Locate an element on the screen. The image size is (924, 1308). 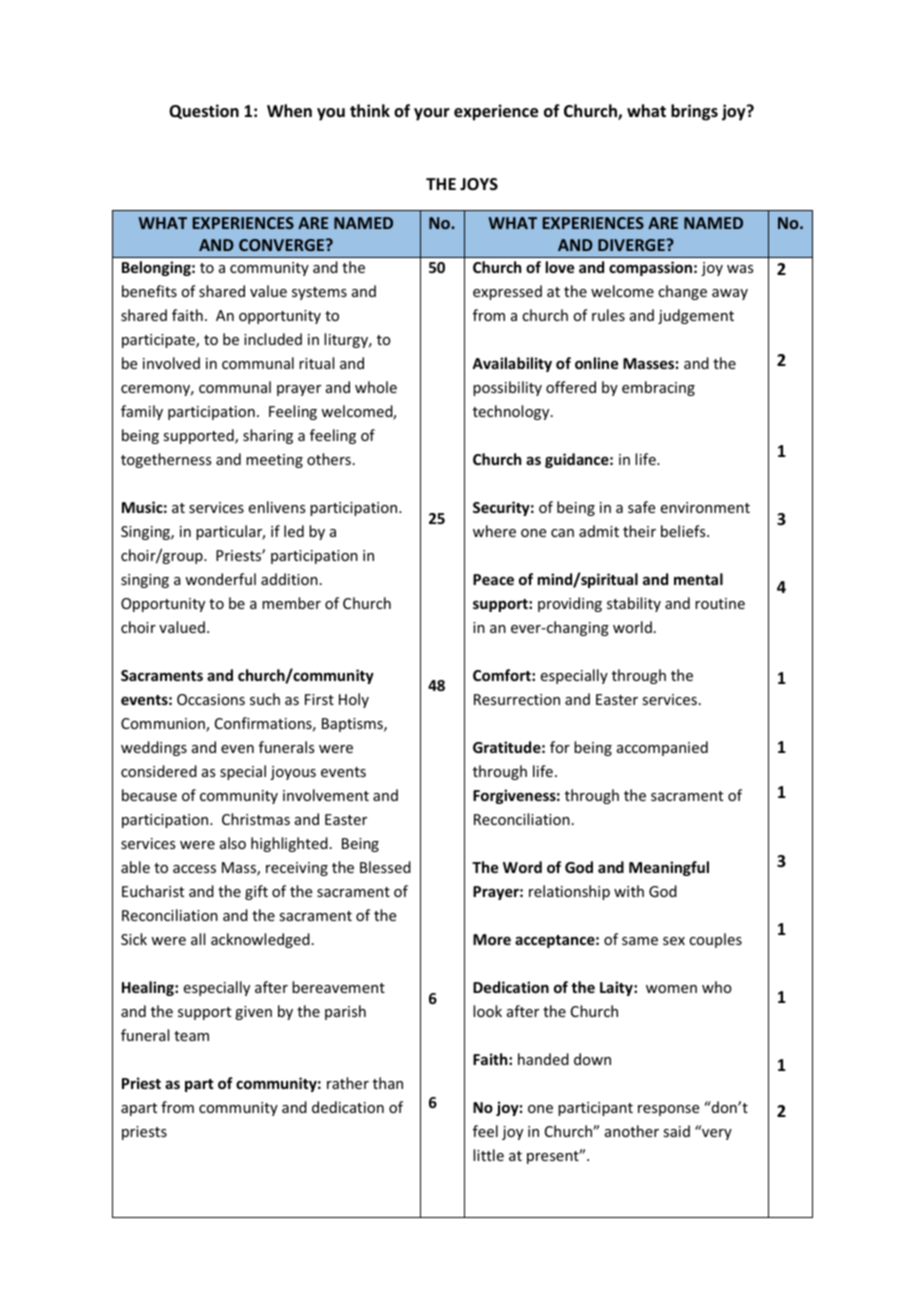
accompanied is located at coordinates (662, 748).
